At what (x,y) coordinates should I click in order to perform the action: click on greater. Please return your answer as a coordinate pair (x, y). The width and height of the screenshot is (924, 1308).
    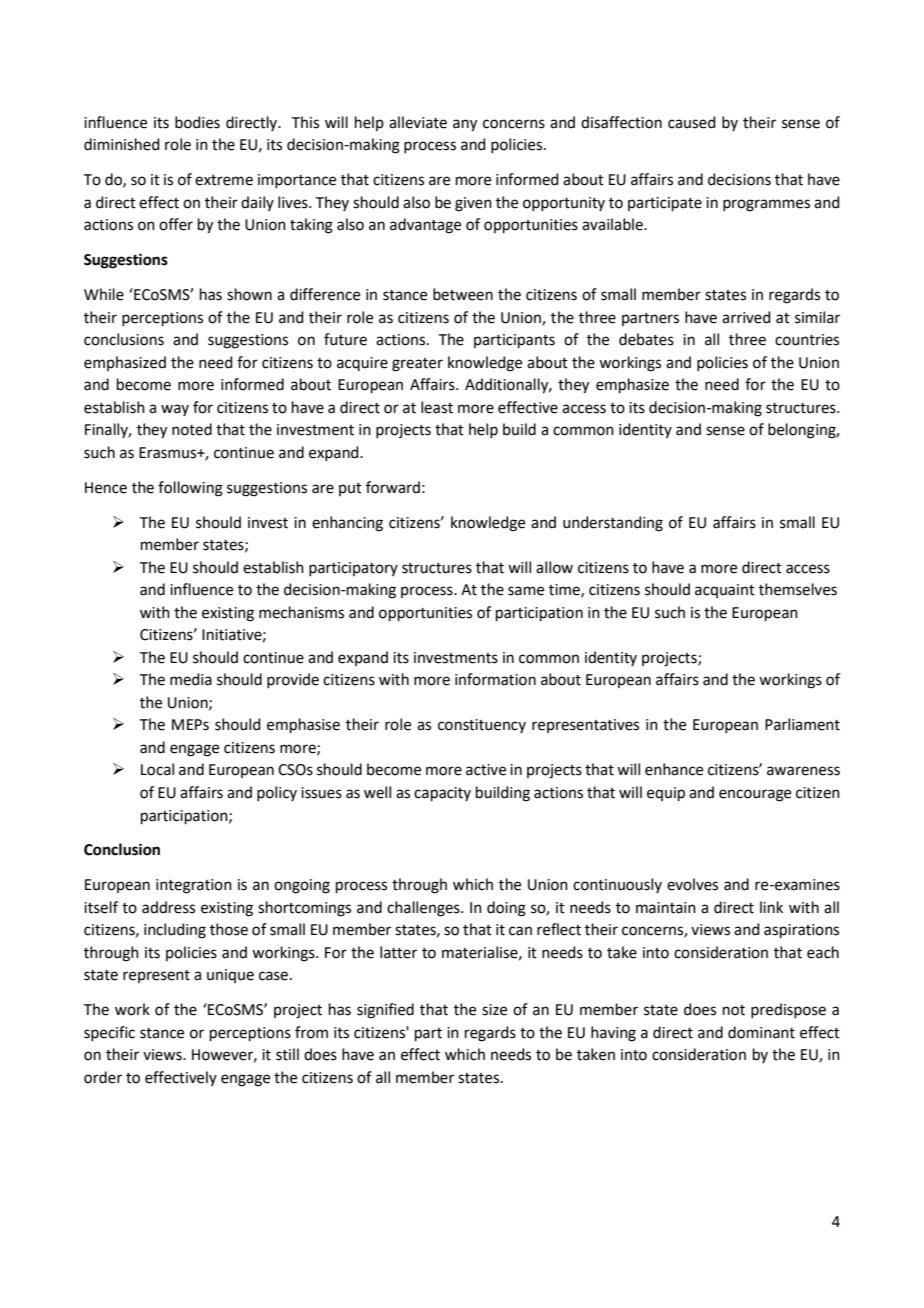
    Looking at the image, I should click on (417, 365).
